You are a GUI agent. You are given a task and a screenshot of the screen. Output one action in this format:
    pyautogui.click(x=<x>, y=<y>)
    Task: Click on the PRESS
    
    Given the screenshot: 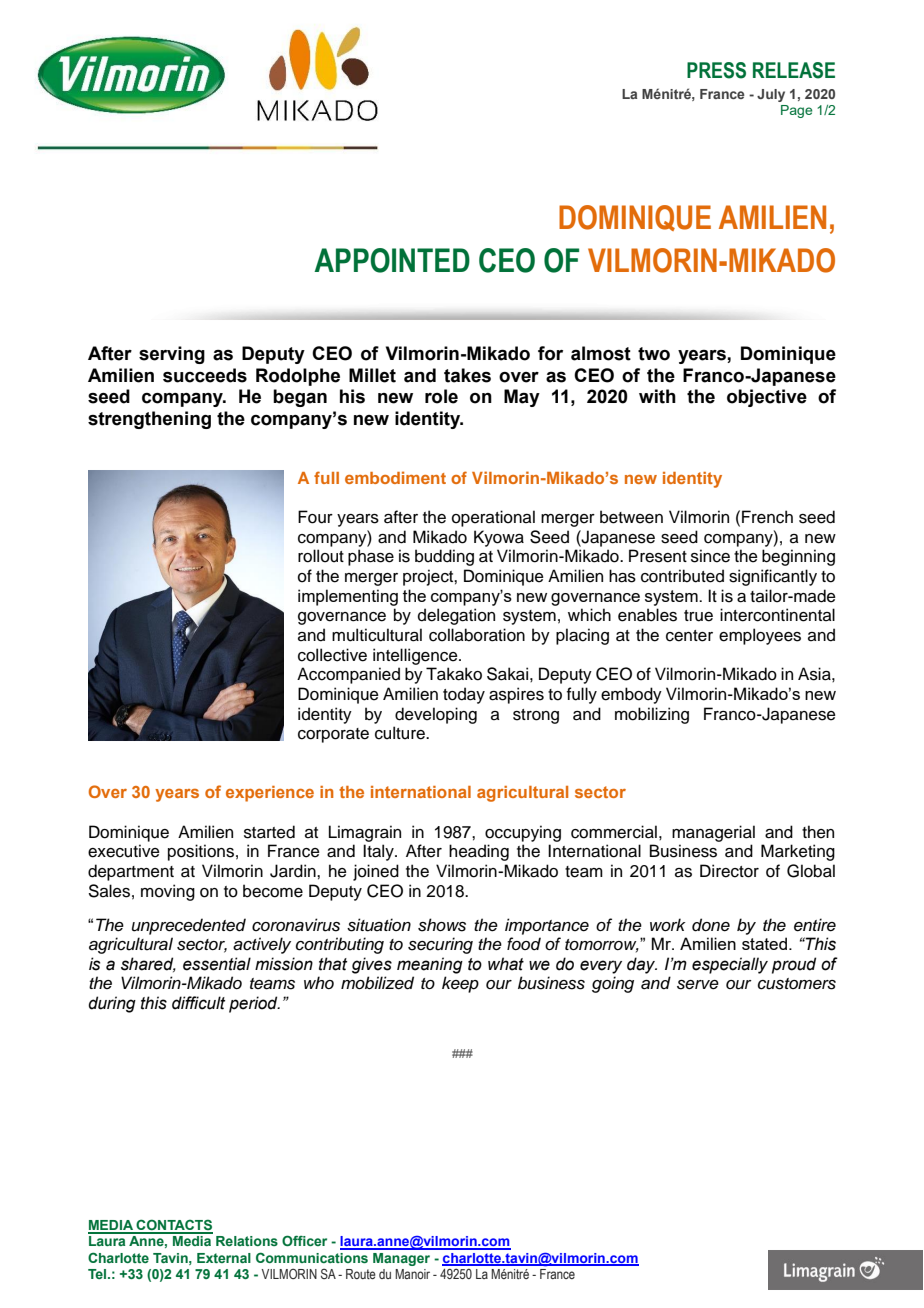 What is the action you would take?
    pyautogui.click(x=716, y=70)
